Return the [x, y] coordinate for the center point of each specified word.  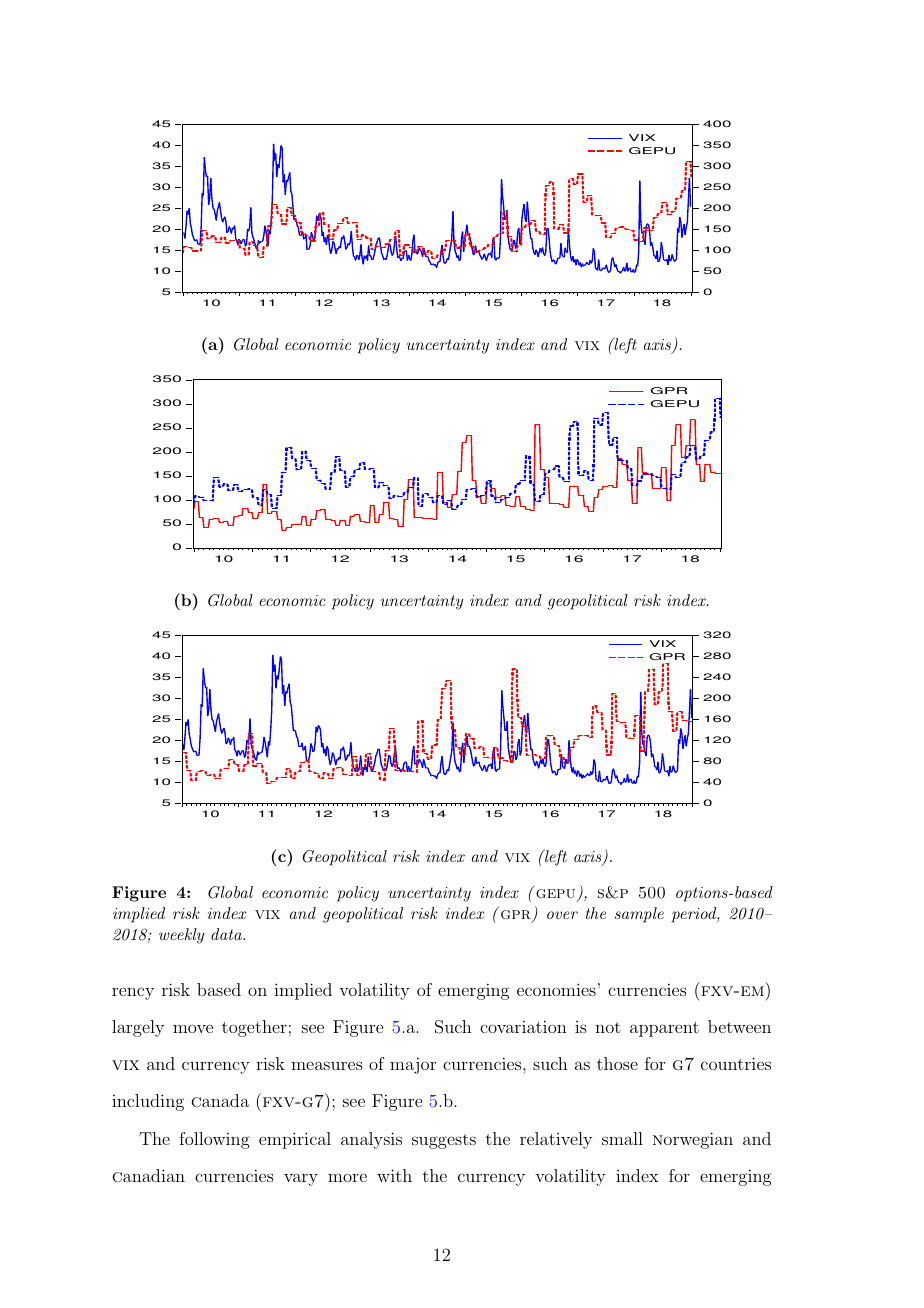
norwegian [693, 1140]
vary [301, 1179]
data [227, 934]
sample [639, 915]
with [394, 1175]
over [562, 915]
